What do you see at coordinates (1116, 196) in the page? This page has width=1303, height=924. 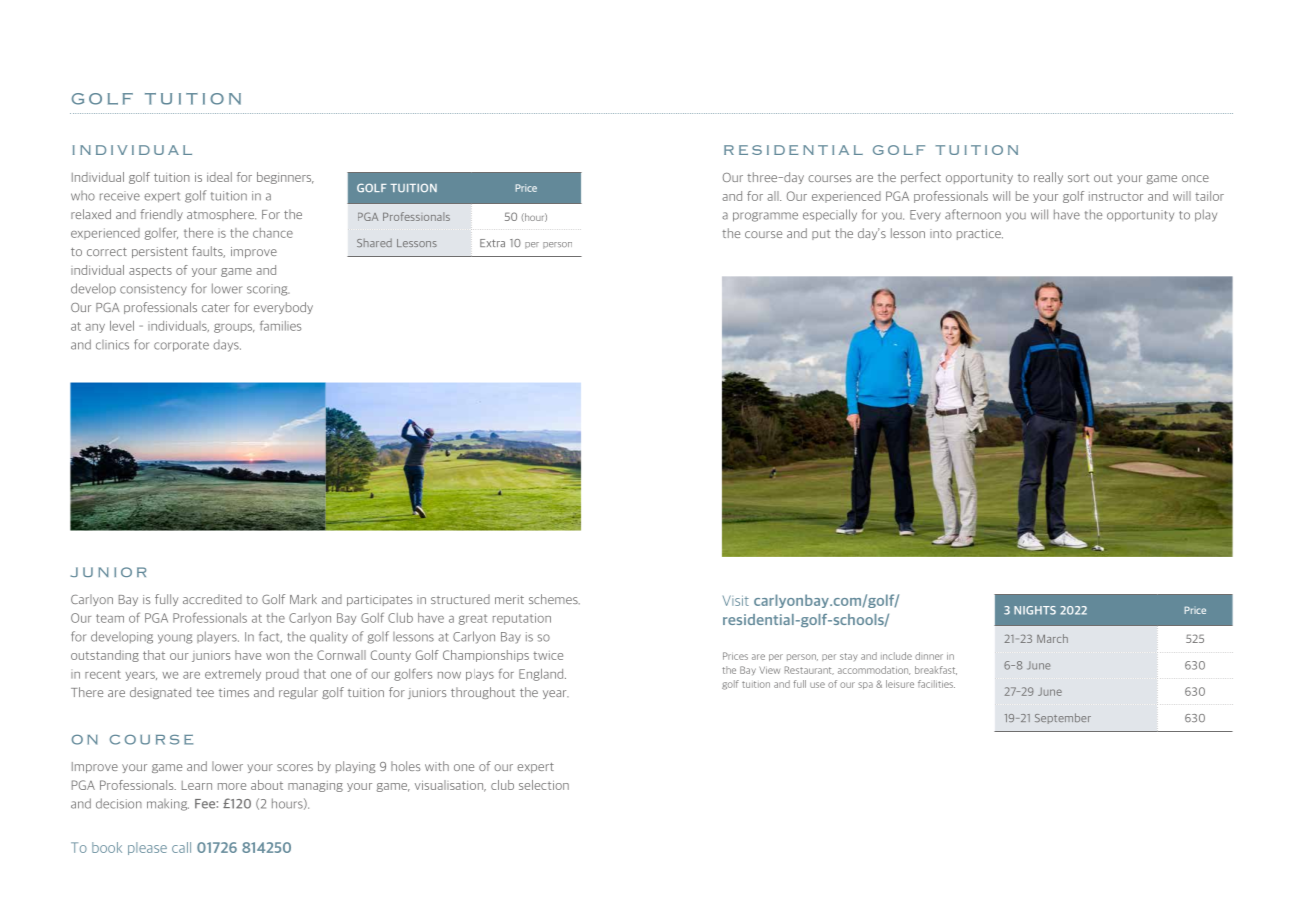 I see `instructor` at bounding box center [1116, 196].
